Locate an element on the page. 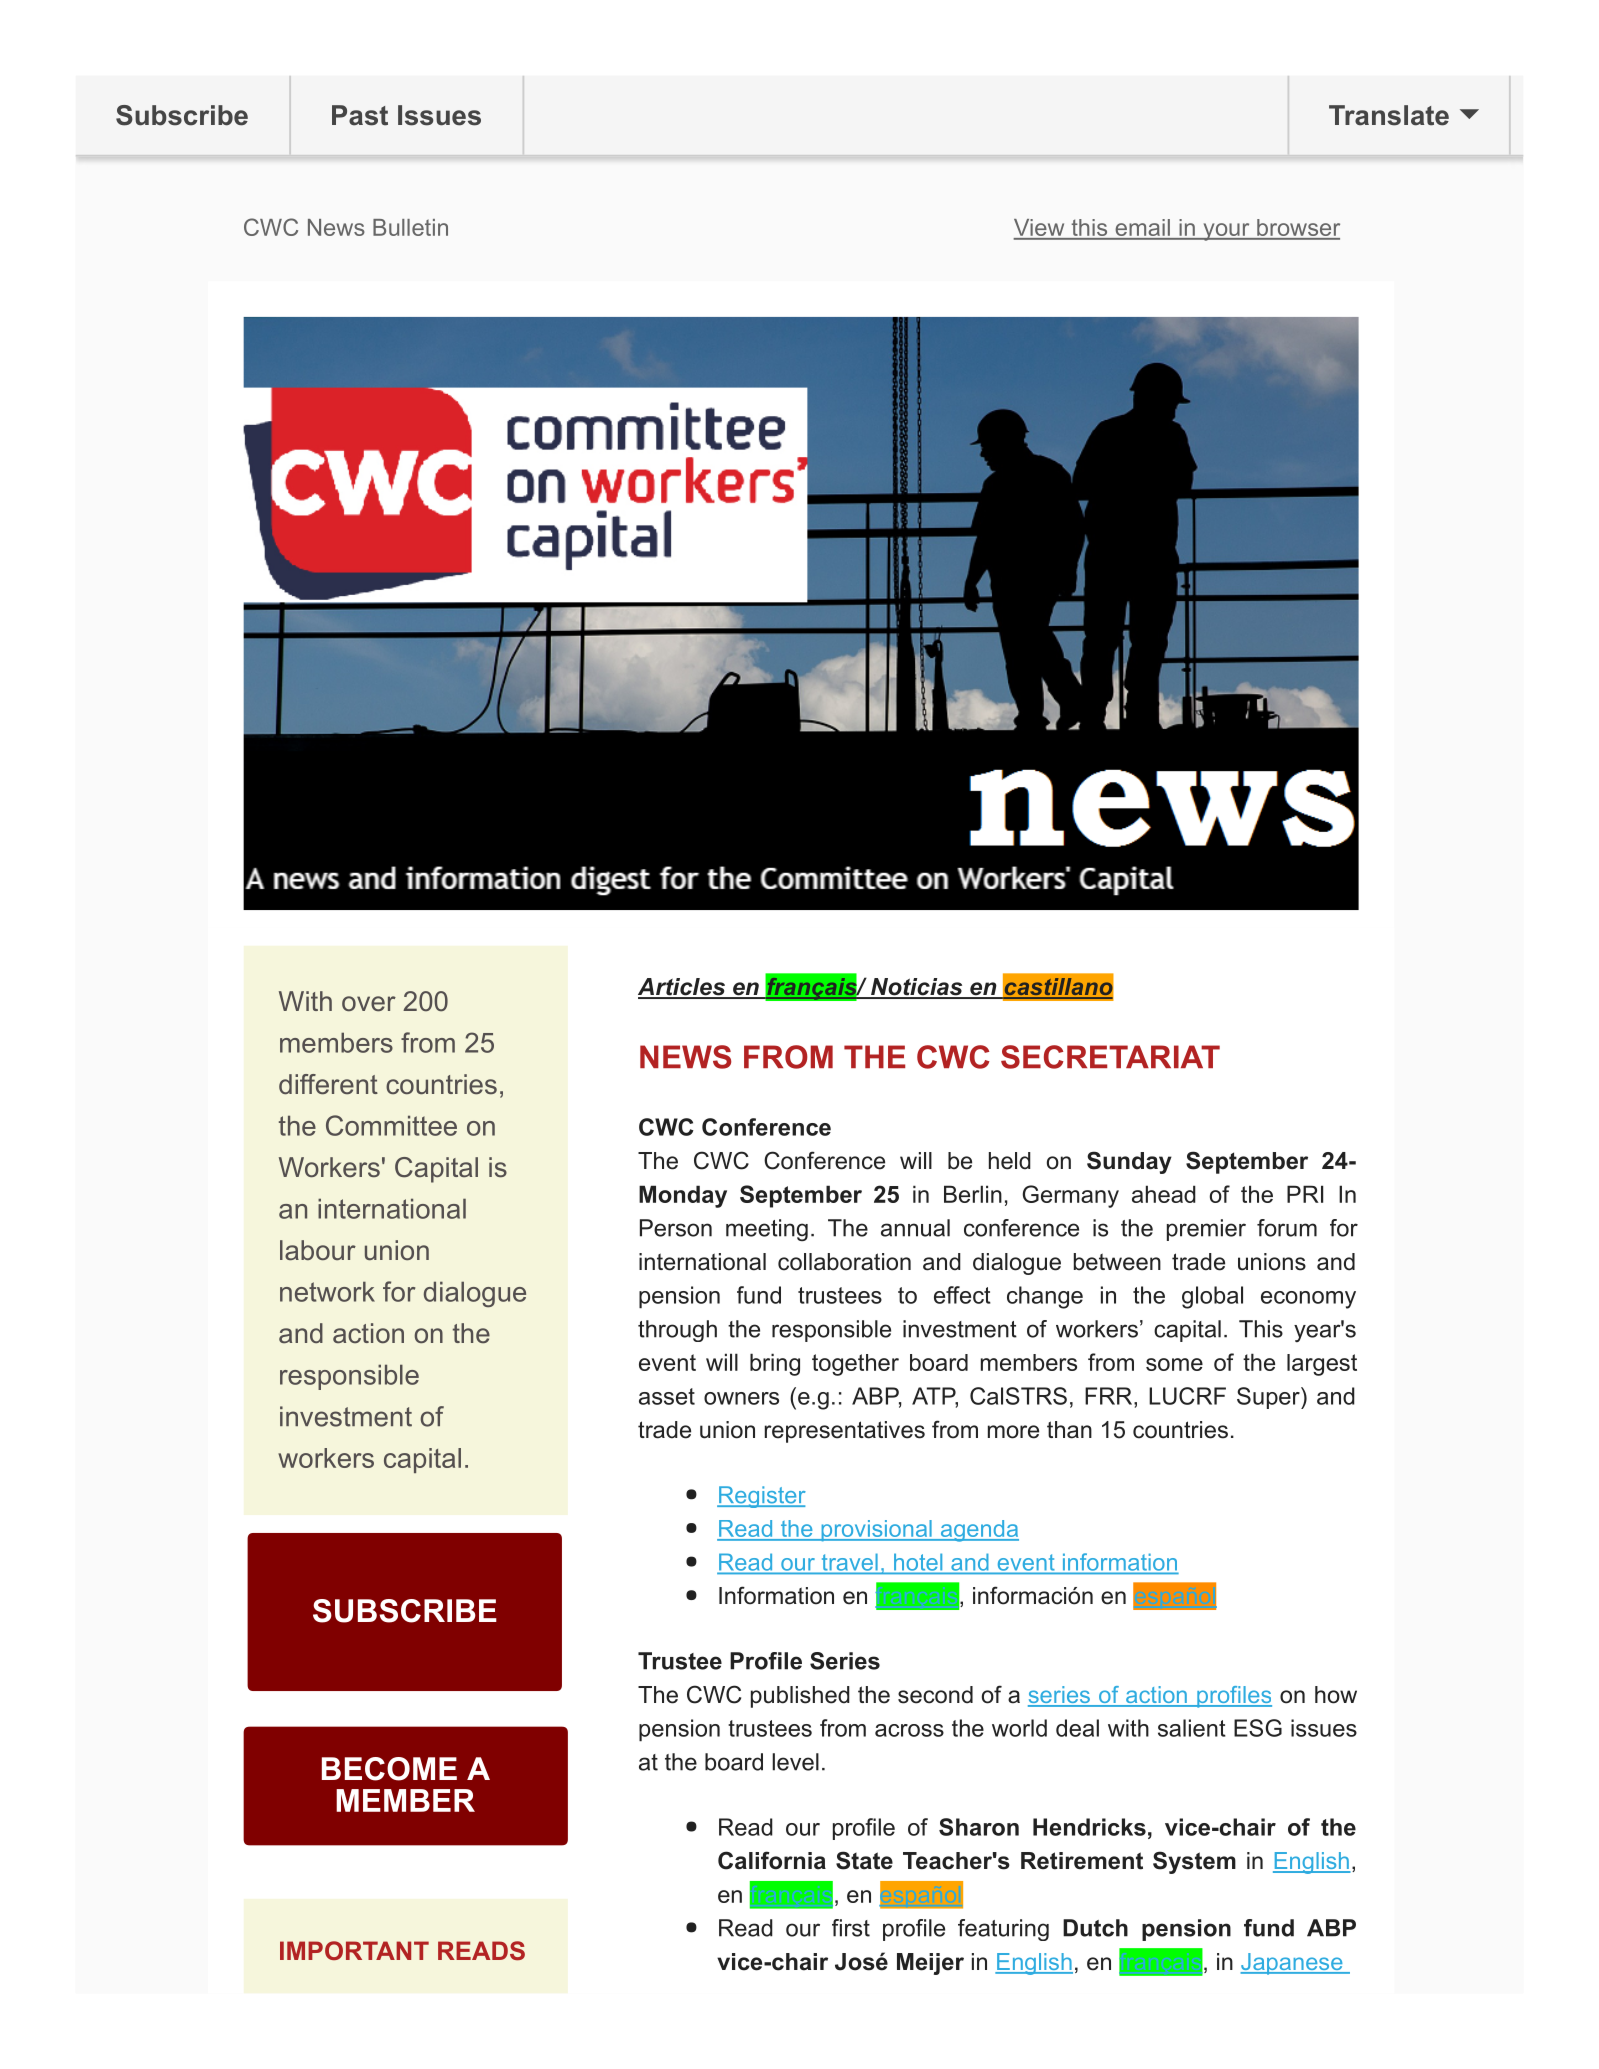 The image size is (1599, 2069). first is located at coordinates (851, 1928).
